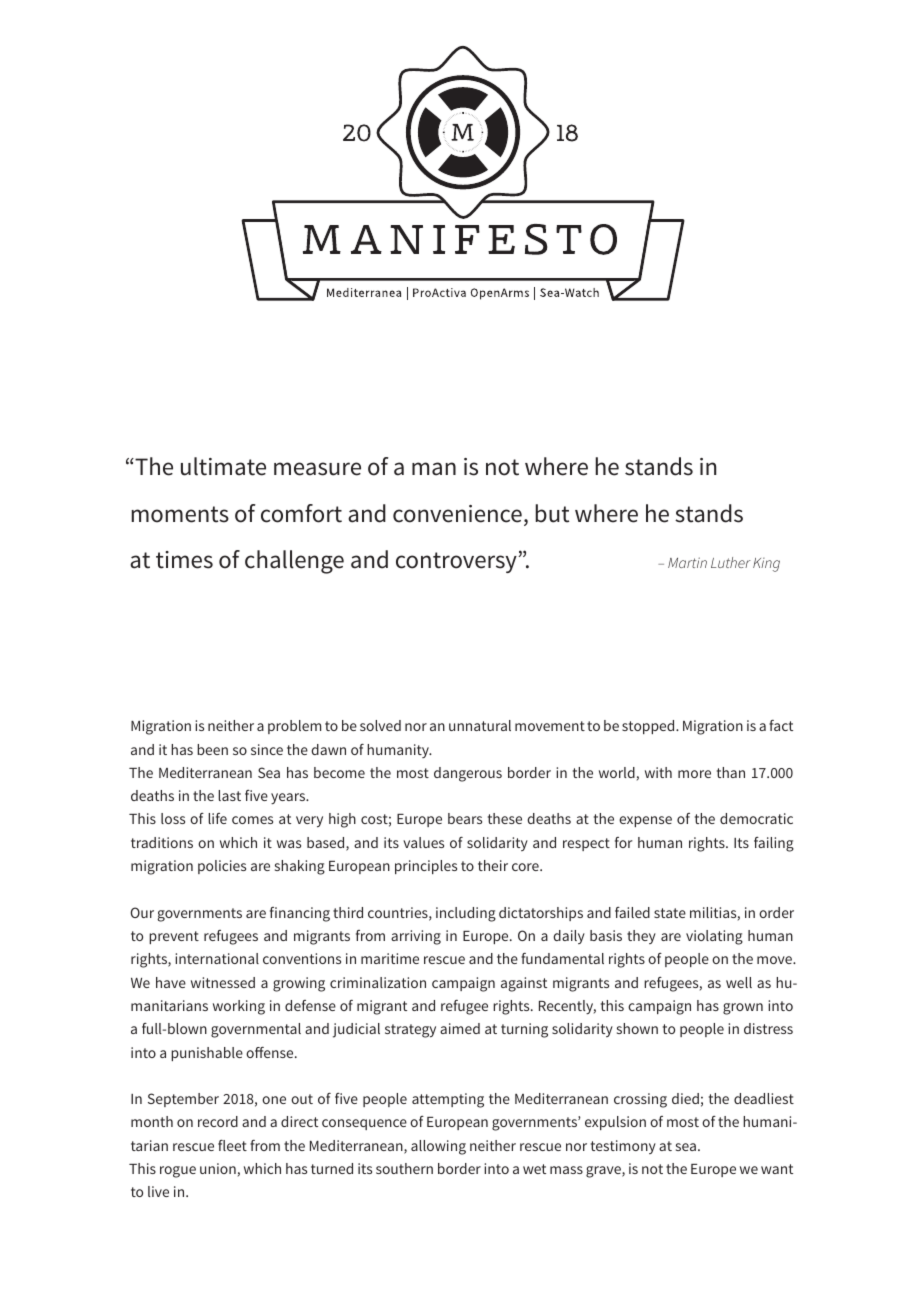 This image has width=924, height=1308. What do you see at coordinates (649, 727) in the image?
I see `stopped` at bounding box center [649, 727].
